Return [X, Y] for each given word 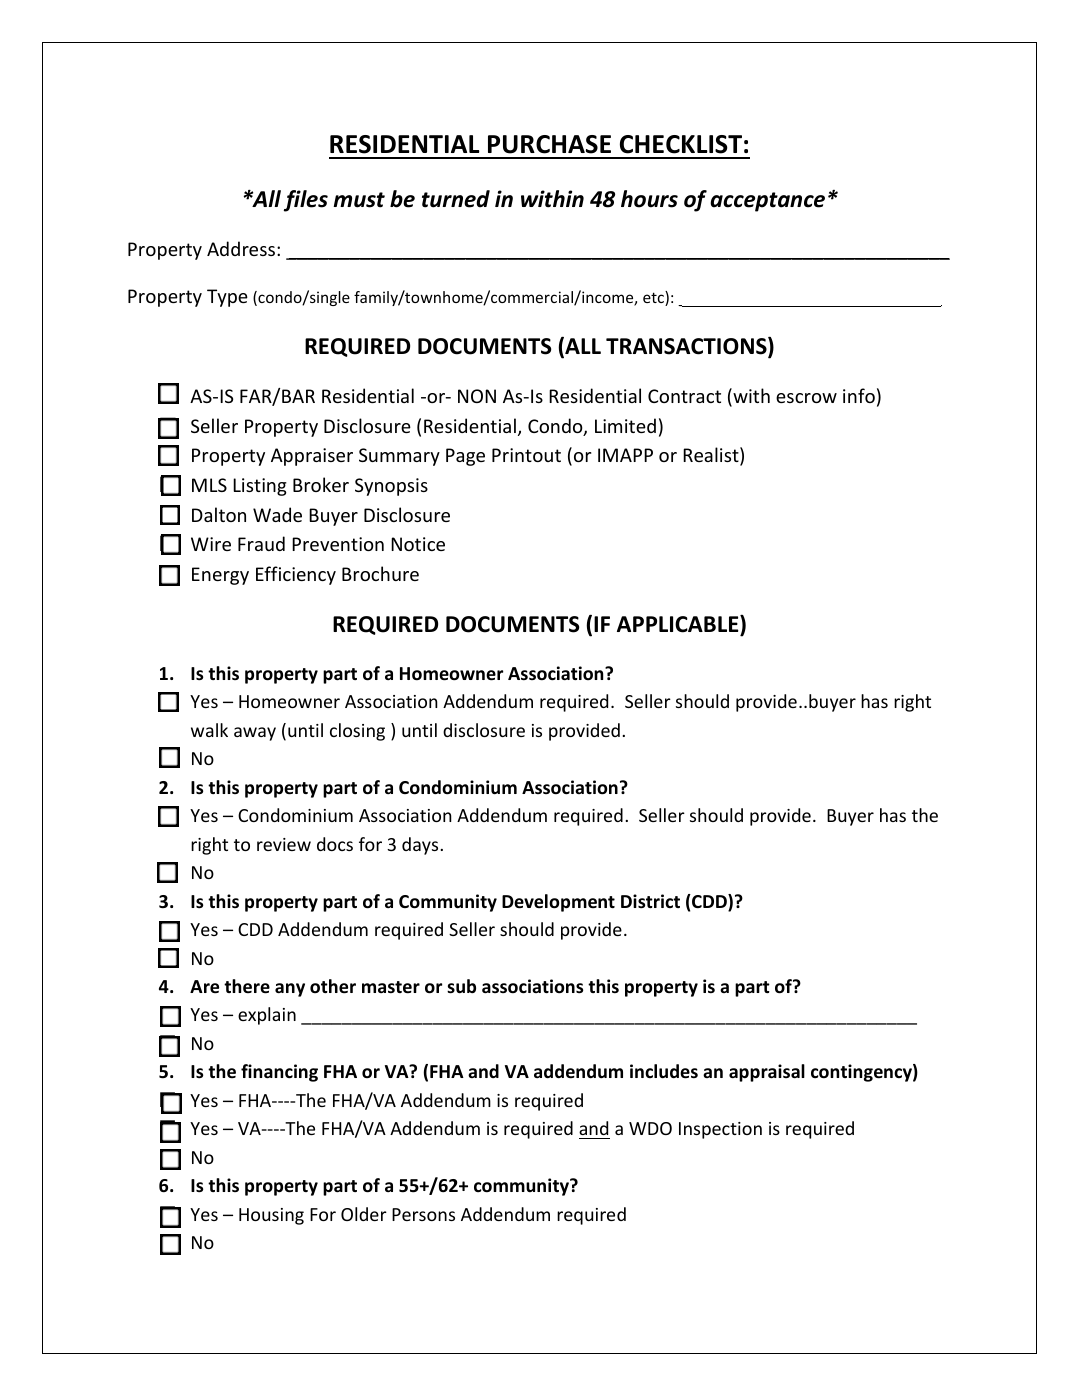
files [306, 201]
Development [558, 903]
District [650, 901]
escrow [806, 398]
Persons [423, 1214]
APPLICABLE [679, 624]
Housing [271, 1216]
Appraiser [312, 457]
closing [357, 732]
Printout [526, 455]
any [290, 990]
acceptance [767, 202]
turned [456, 199]
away [255, 734]
